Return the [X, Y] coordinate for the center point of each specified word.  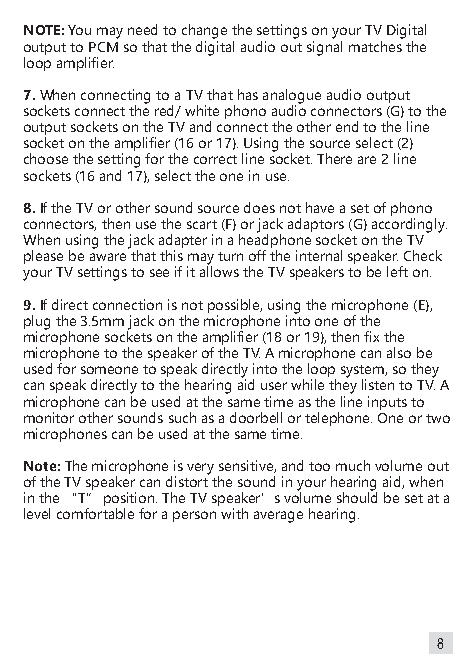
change [204, 31]
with [234, 513]
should [357, 496]
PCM [103, 47]
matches [376, 45]
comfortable [95, 513]
